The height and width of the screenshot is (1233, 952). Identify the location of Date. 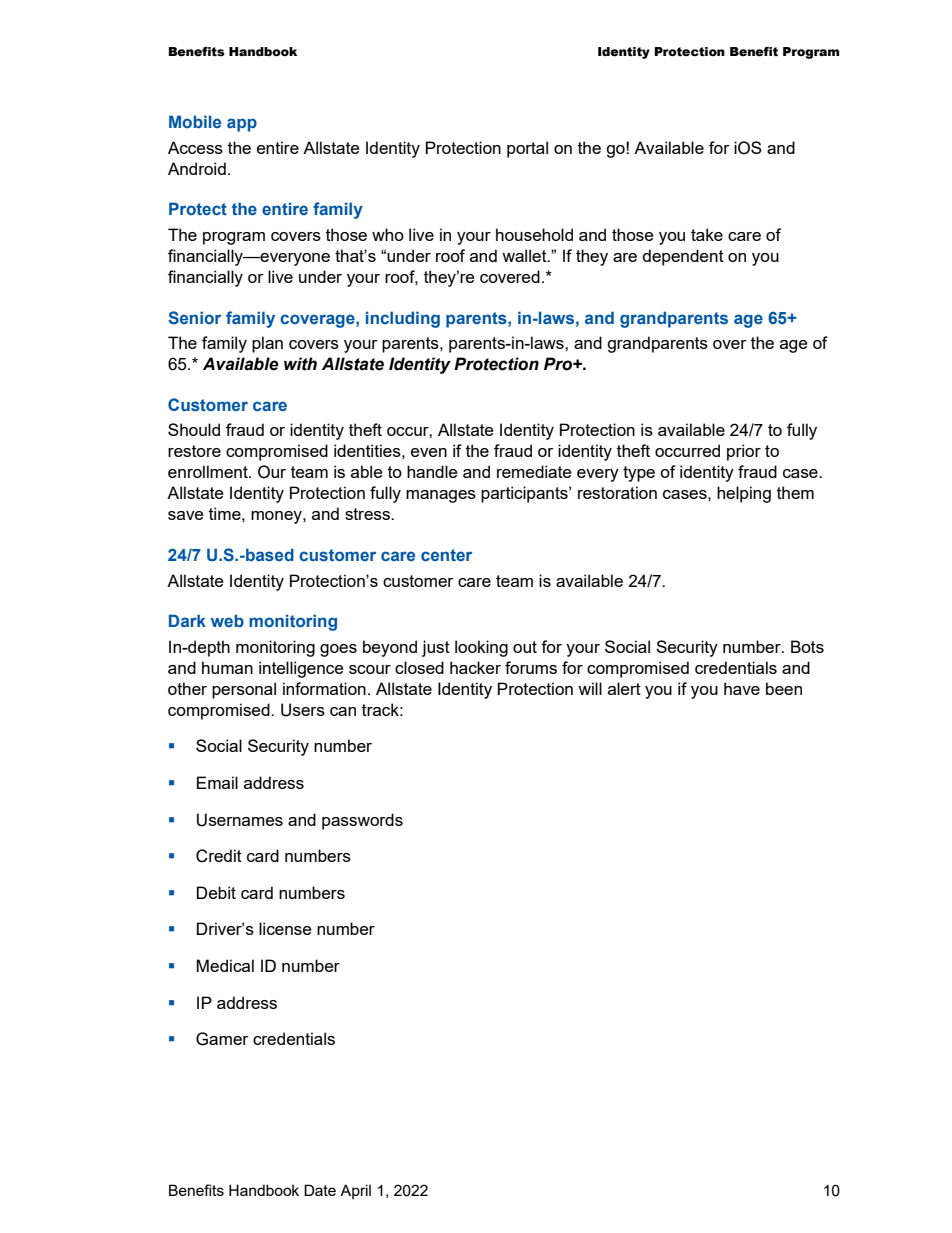
(320, 1190).
